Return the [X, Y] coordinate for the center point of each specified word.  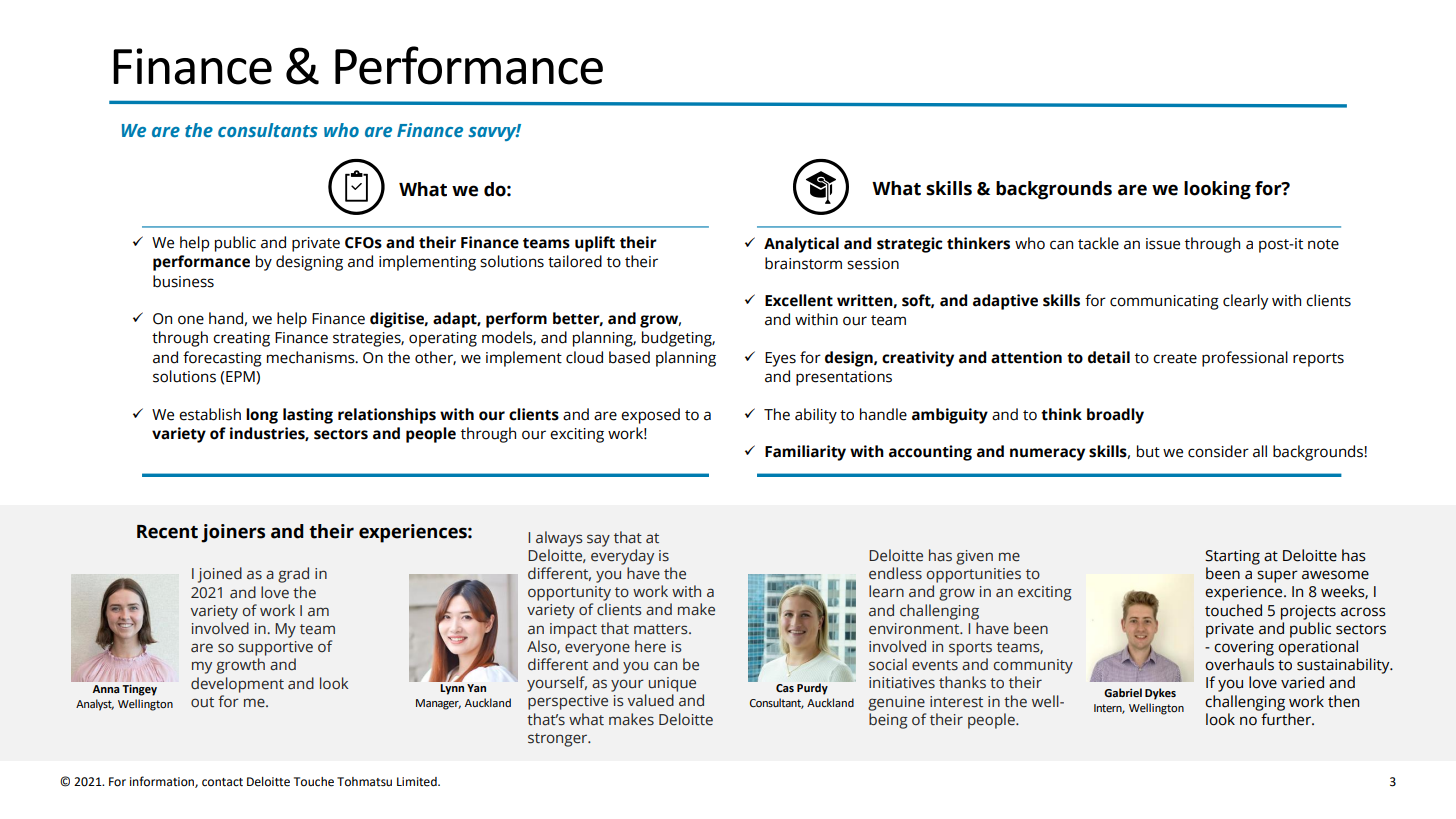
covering [1244, 648]
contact [222, 782]
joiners [233, 533]
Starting [1232, 557]
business [183, 281]
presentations [844, 378]
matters [662, 629]
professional [1245, 359]
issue [1163, 244]
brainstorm [803, 263]
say [598, 540]
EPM [241, 376]
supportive [275, 648]
